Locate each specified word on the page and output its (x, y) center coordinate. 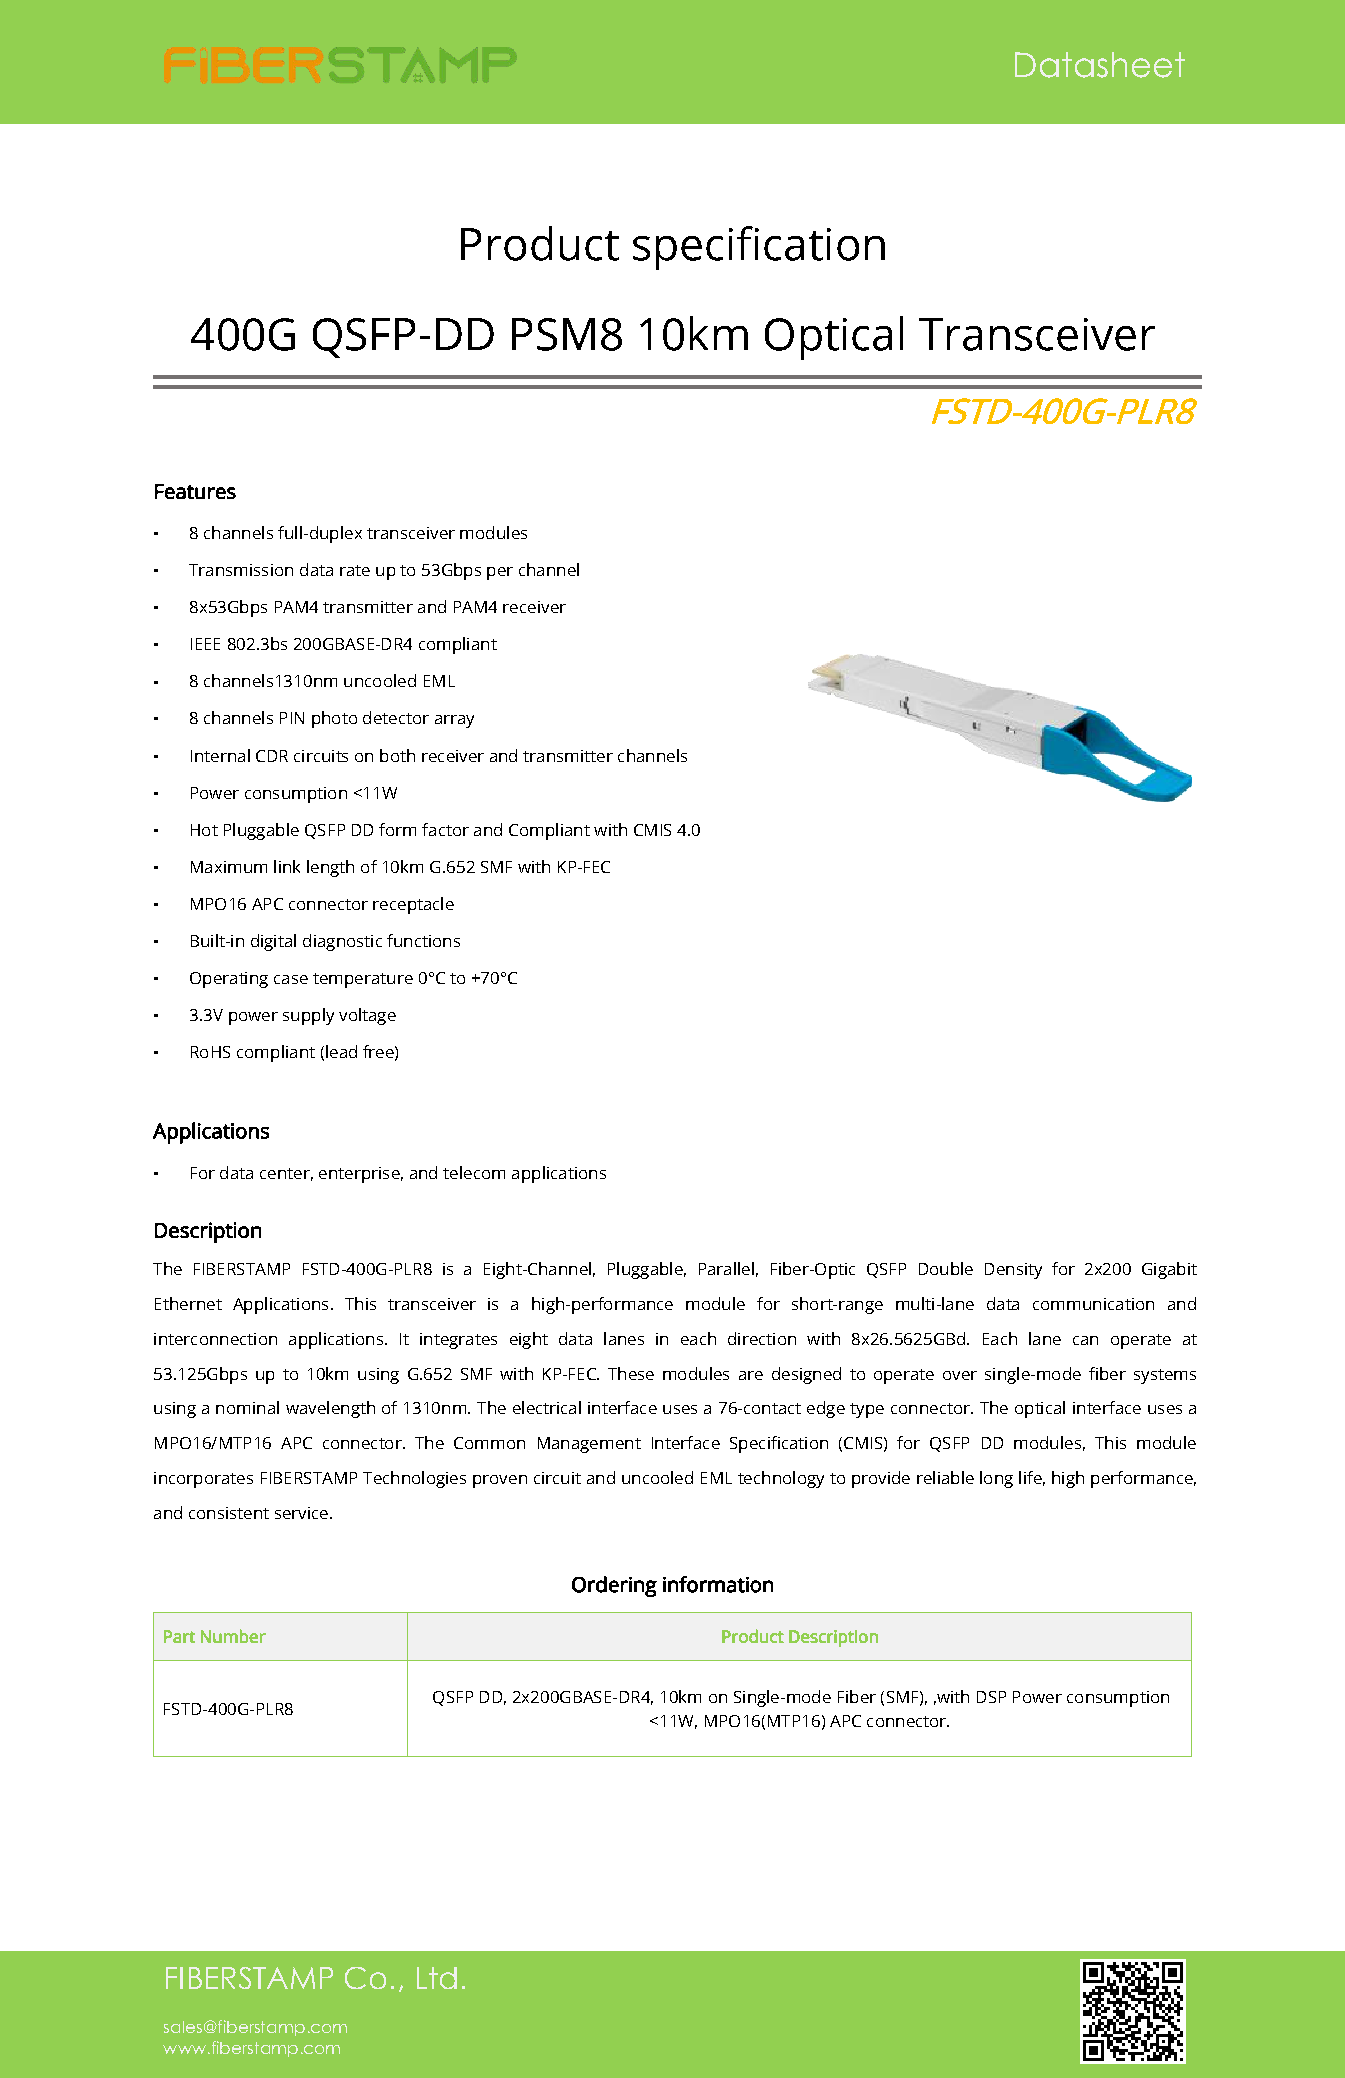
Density (1013, 1271)
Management (589, 1445)
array (454, 721)
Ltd (437, 1978)
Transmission (241, 570)
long (996, 1479)
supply (308, 1016)
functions (423, 940)
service (301, 1513)
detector (396, 717)
